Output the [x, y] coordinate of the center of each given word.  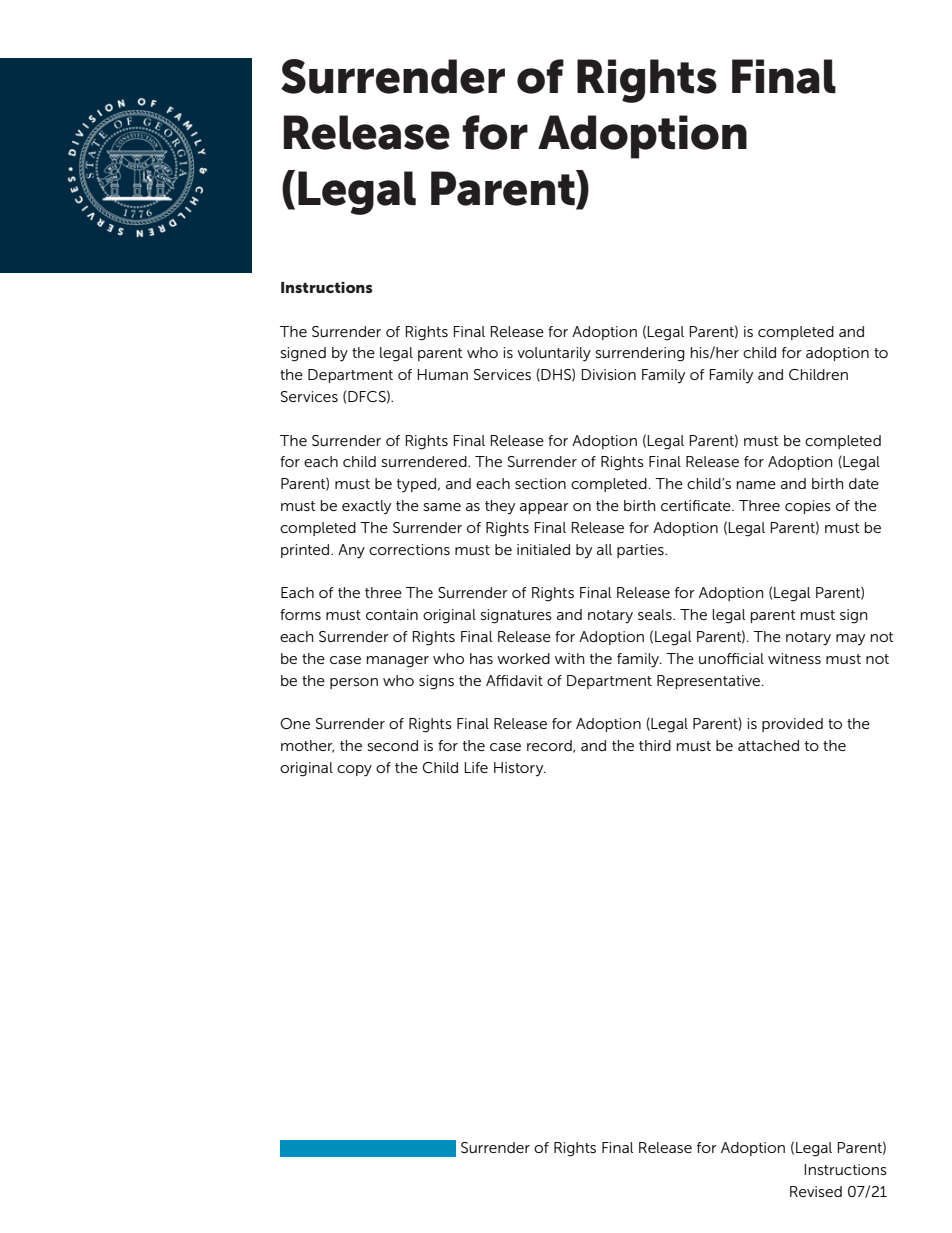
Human [442, 374]
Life [476, 767]
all [604, 549]
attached [768, 745]
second [393, 745]
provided [792, 725]
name [756, 485]
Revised [816, 1191]
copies [808, 507]
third [655, 745]
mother [307, 746]
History [520, 769]
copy [354, 771]
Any [351, 551]
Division [608, 374]
